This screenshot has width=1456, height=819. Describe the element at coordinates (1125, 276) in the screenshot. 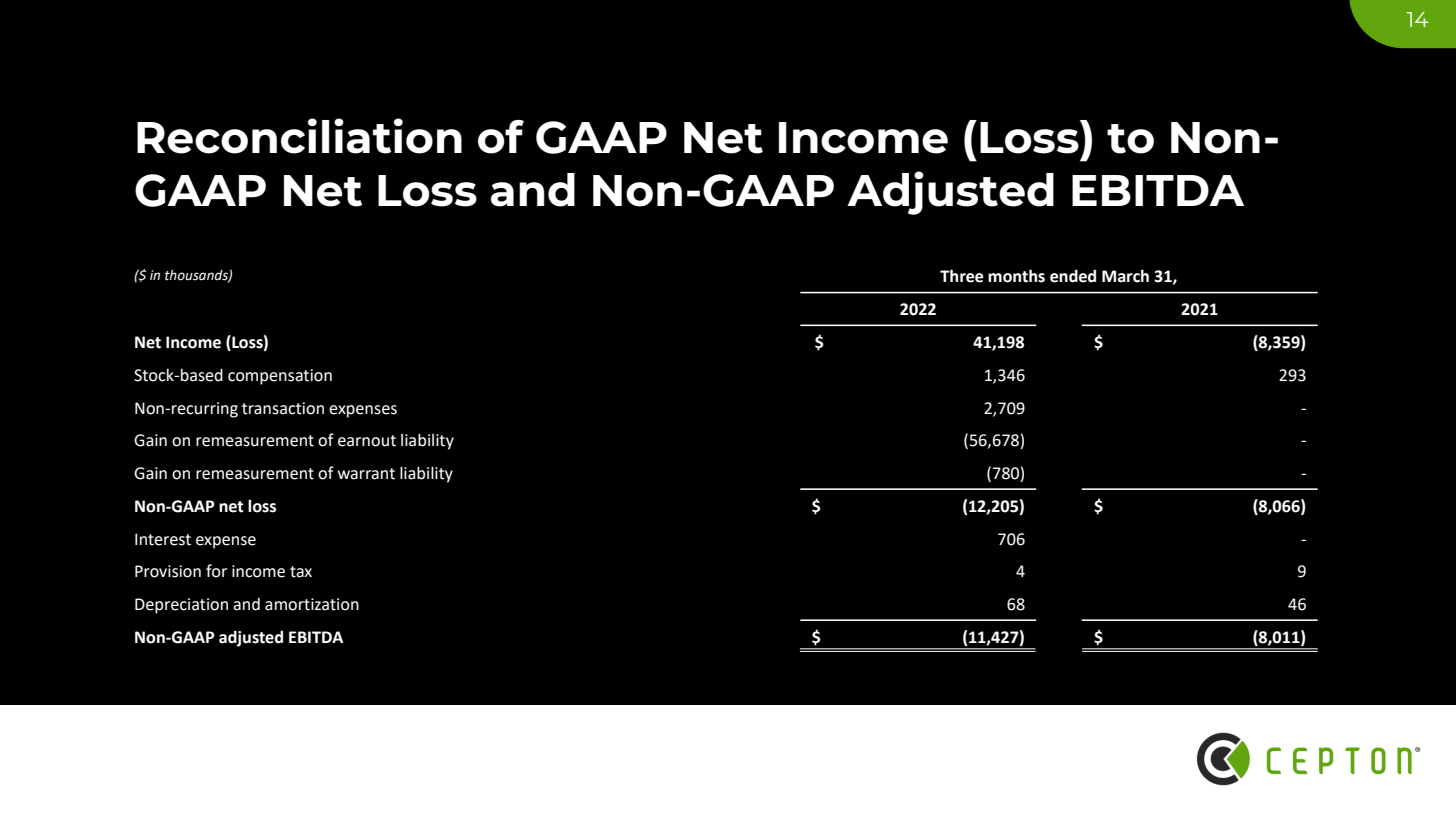

I see `March` at that location.
